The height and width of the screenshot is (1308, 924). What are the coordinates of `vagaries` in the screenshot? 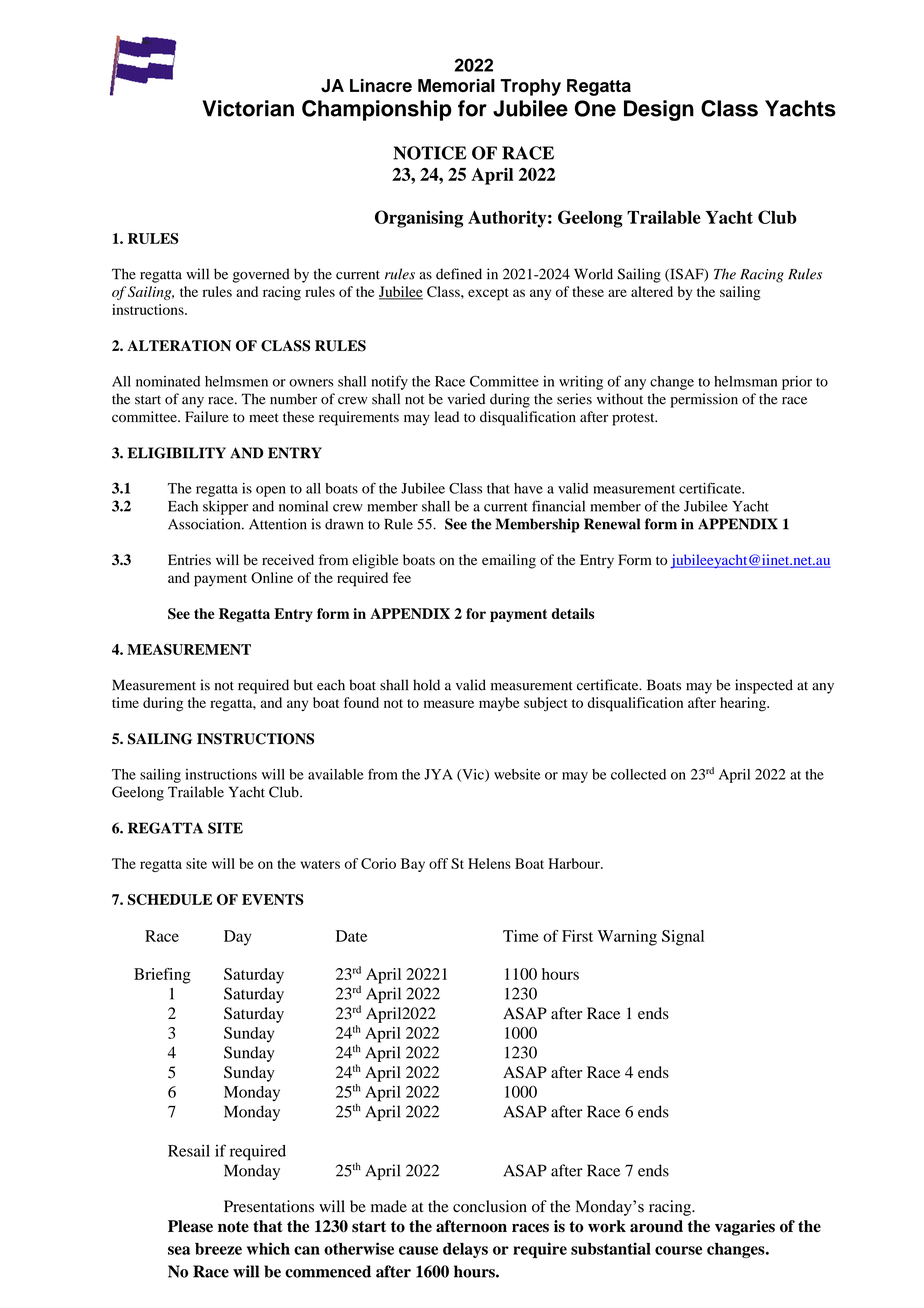 It's located at (745, 1228).
